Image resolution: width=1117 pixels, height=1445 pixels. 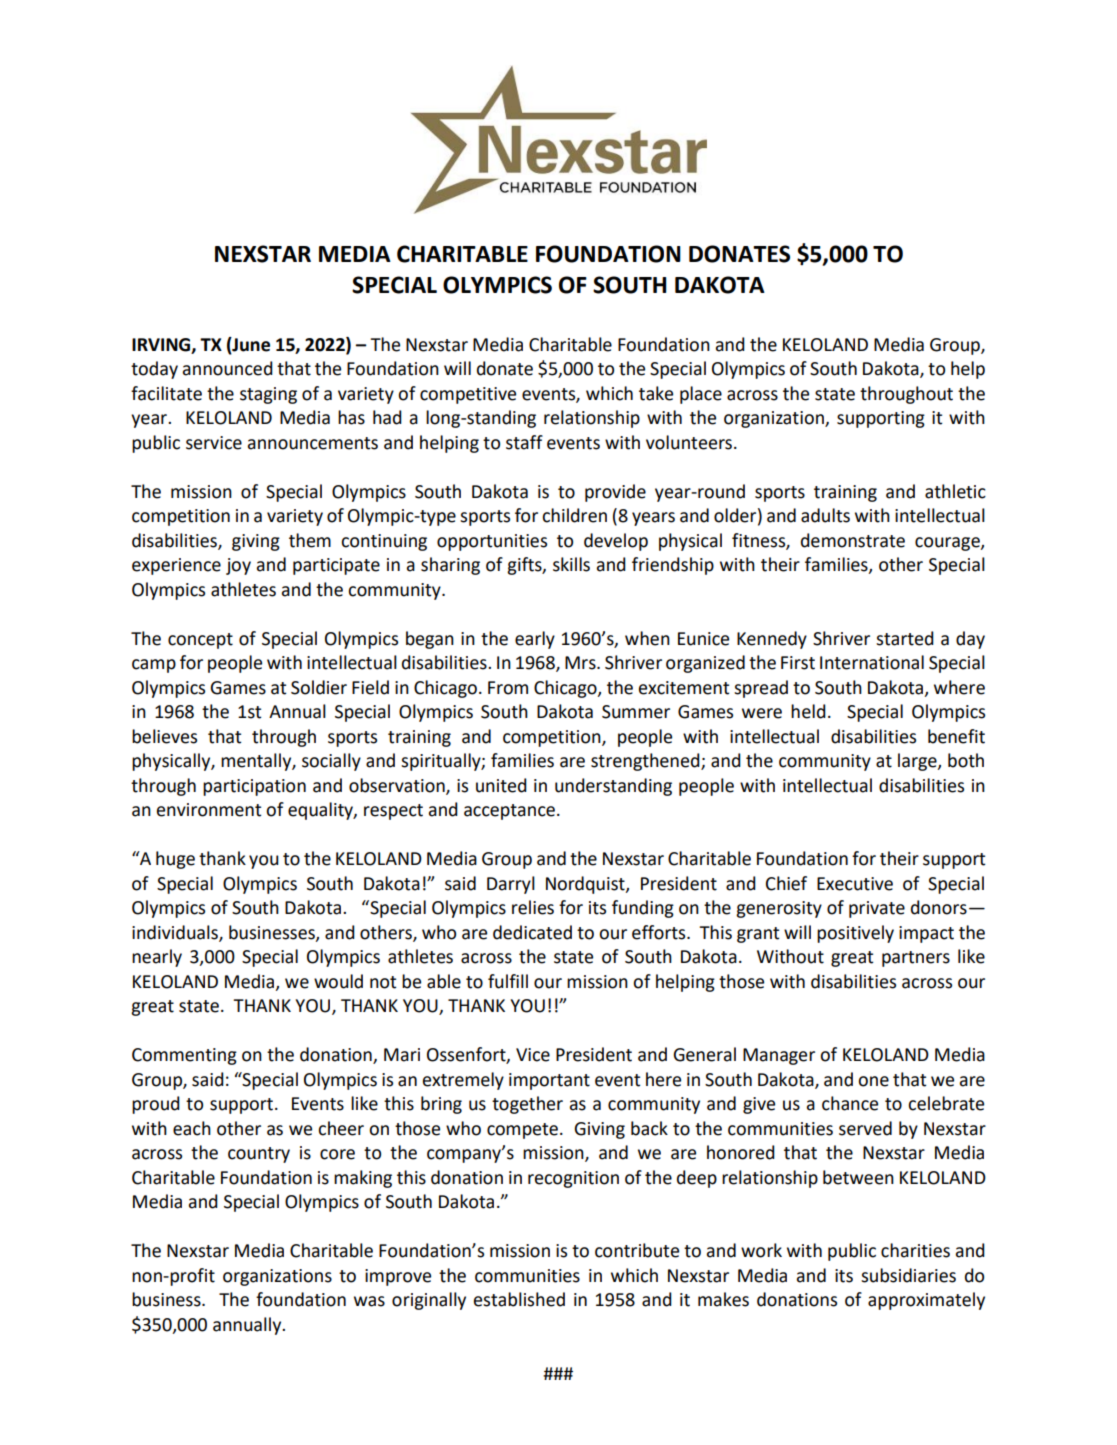 What do you see at coordinates (369, 1301) in the image?
I see `was` at bounding box center [369, 1301].
